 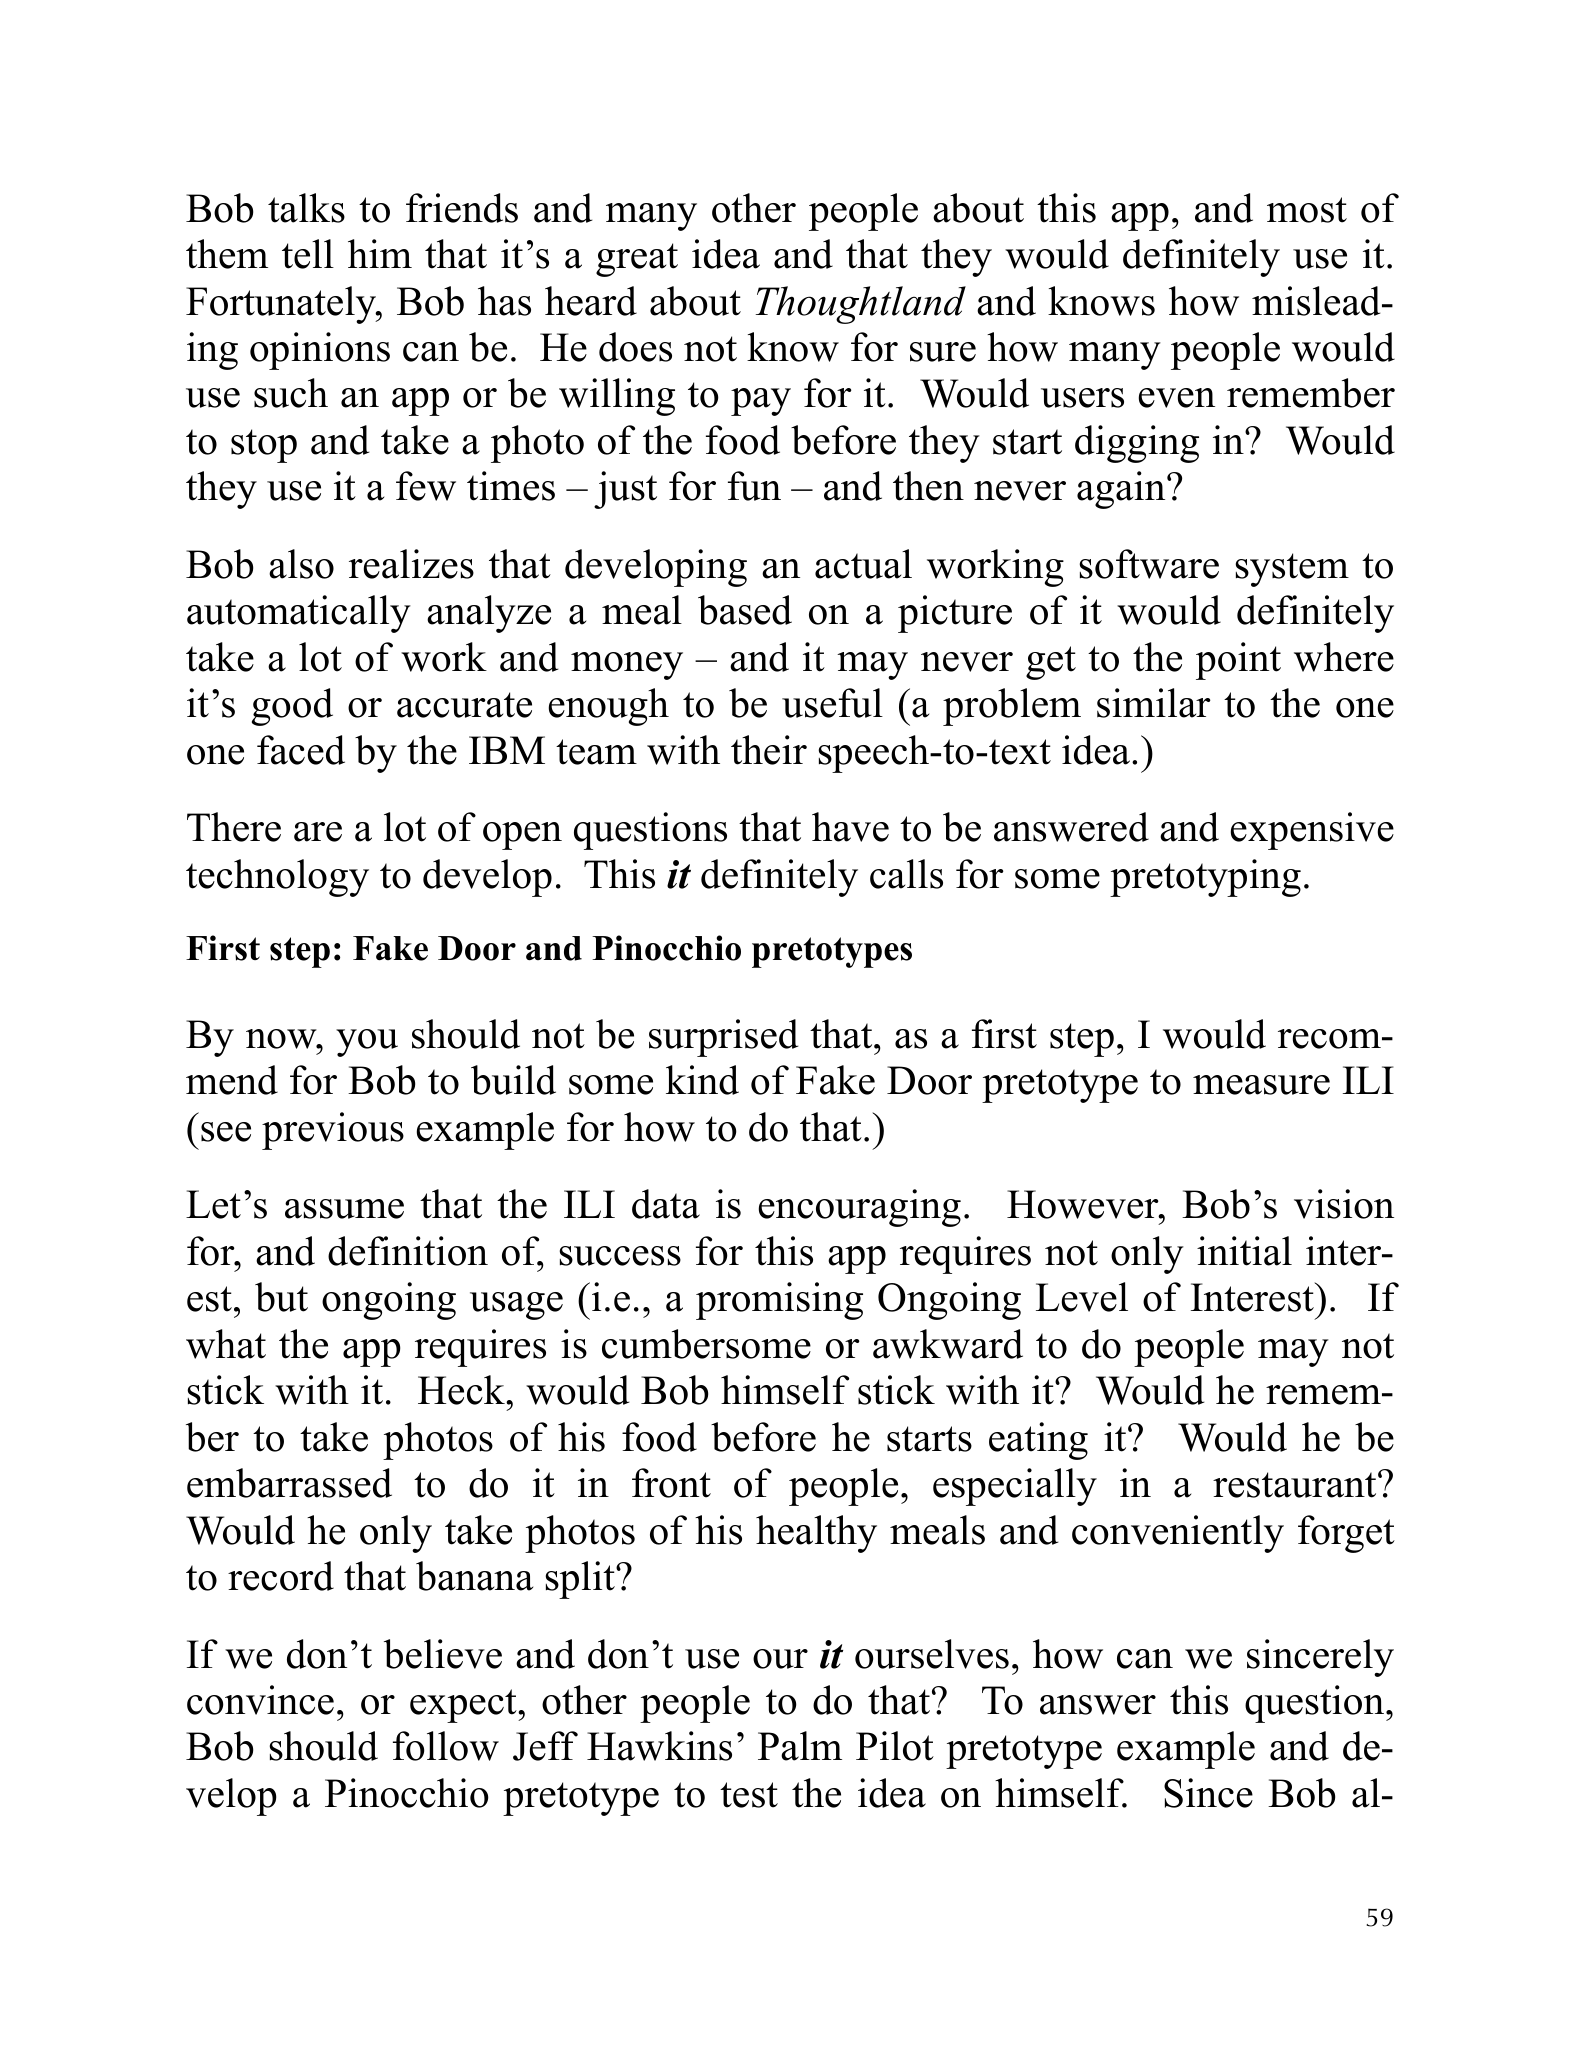 I want to click on point, so click(x=1238, y=661).
